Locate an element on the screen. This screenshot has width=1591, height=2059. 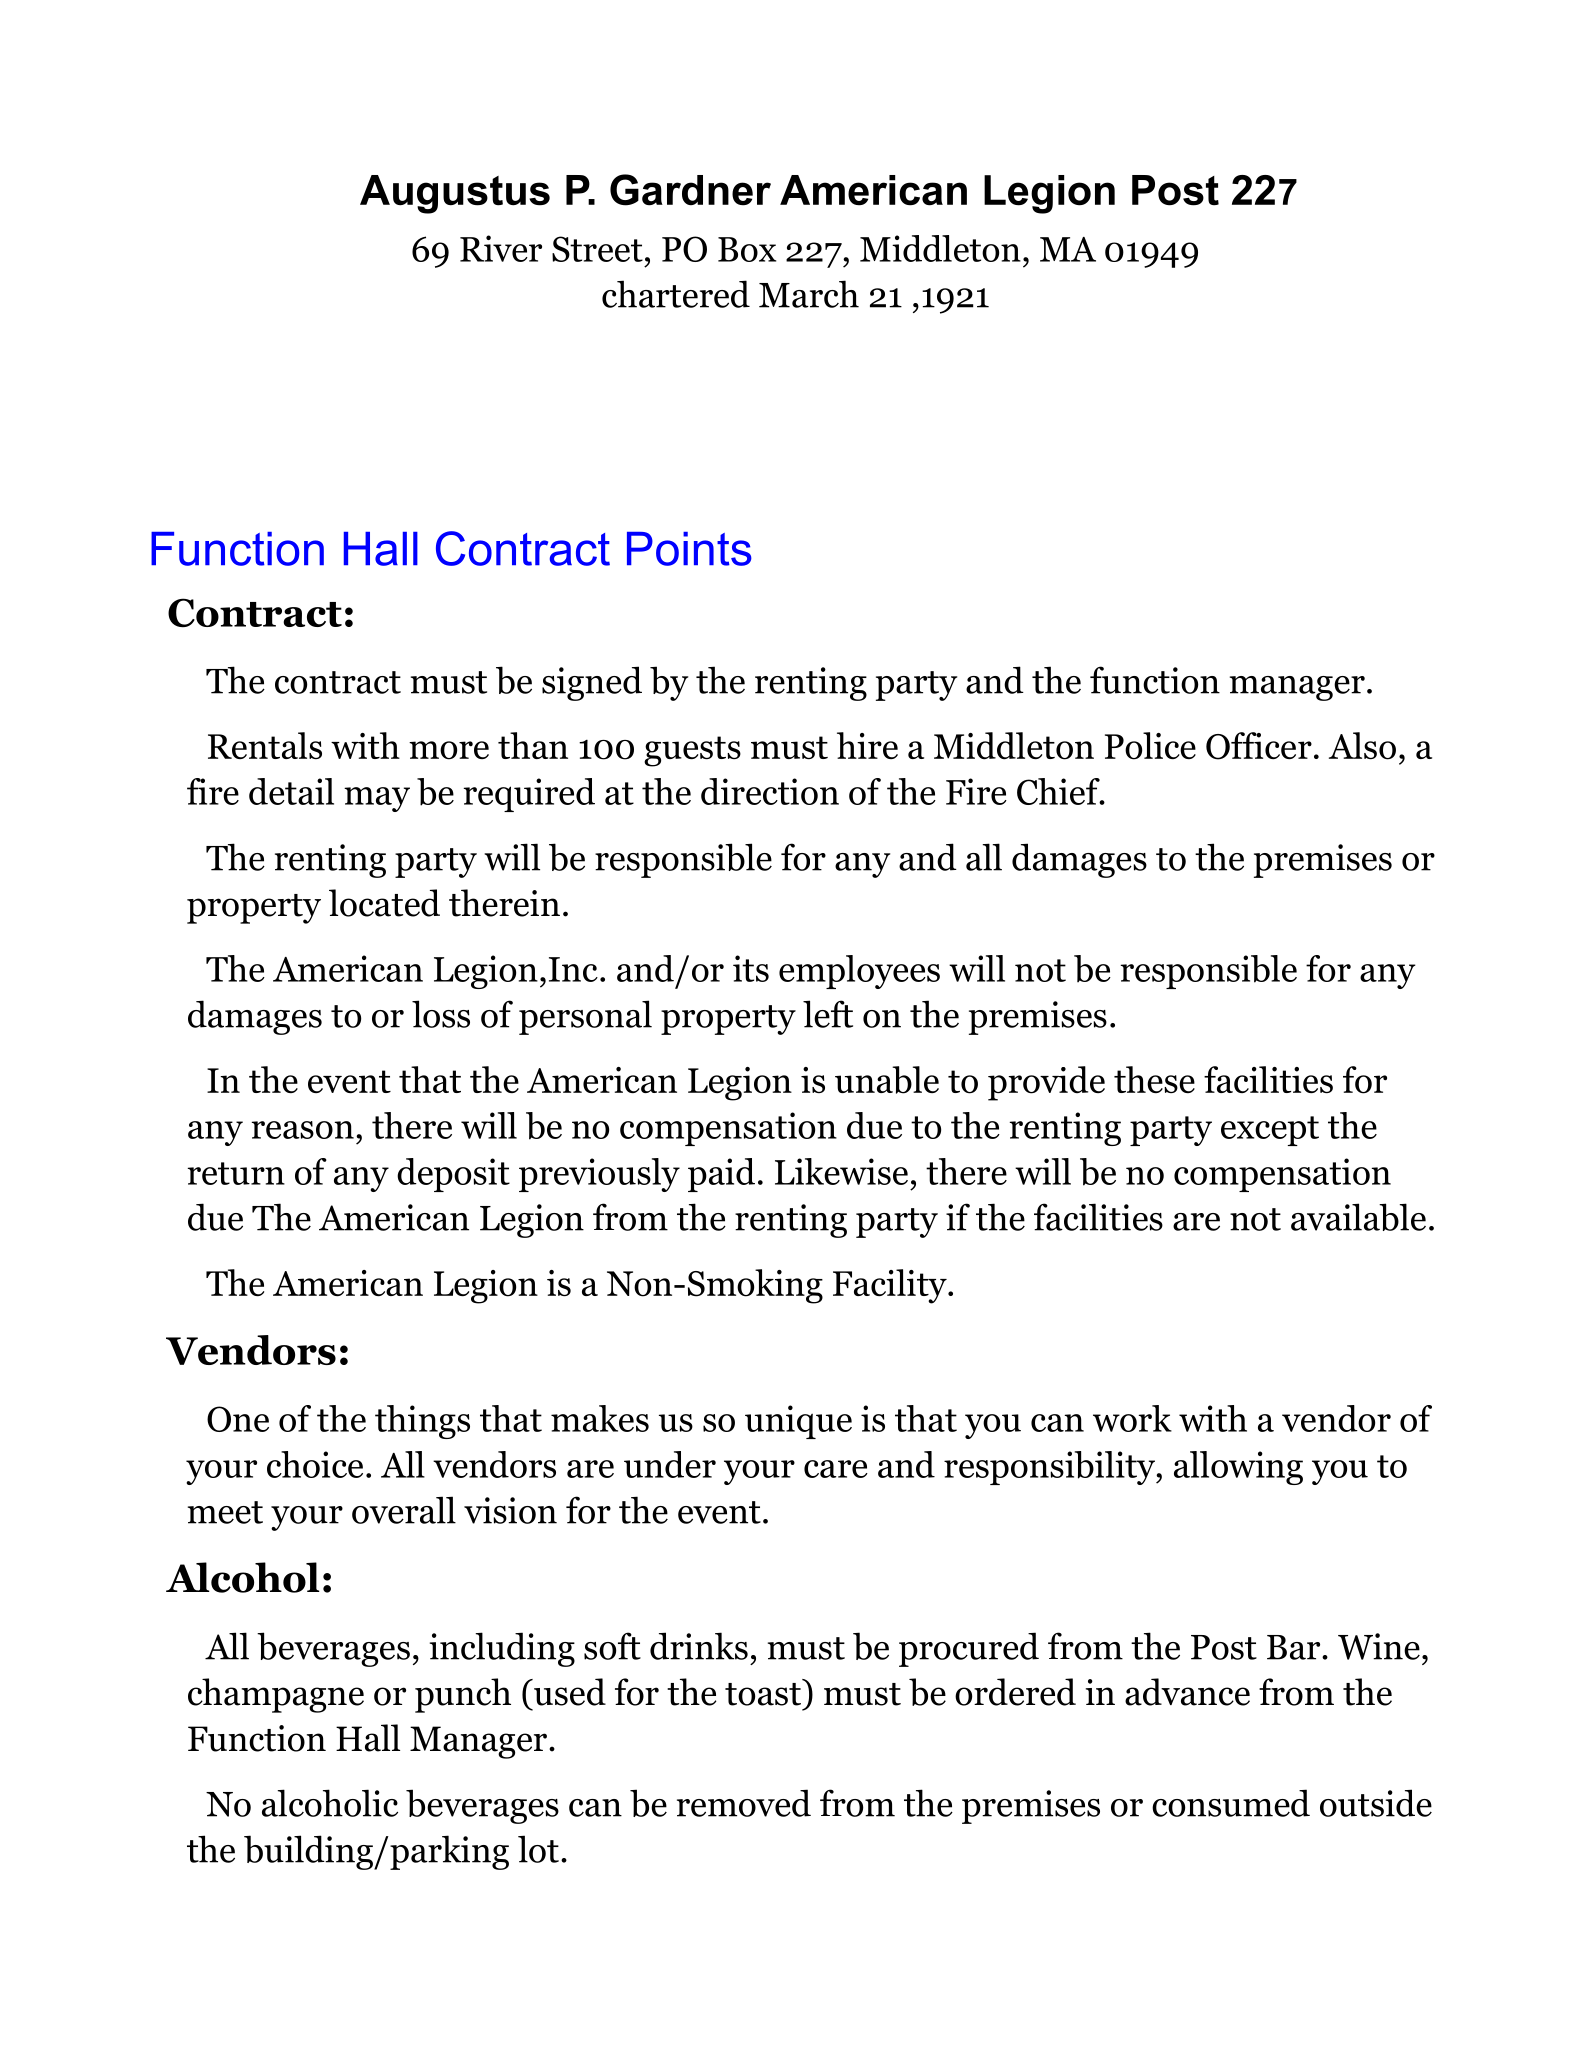
Box is located at coordinates (747, 249).
